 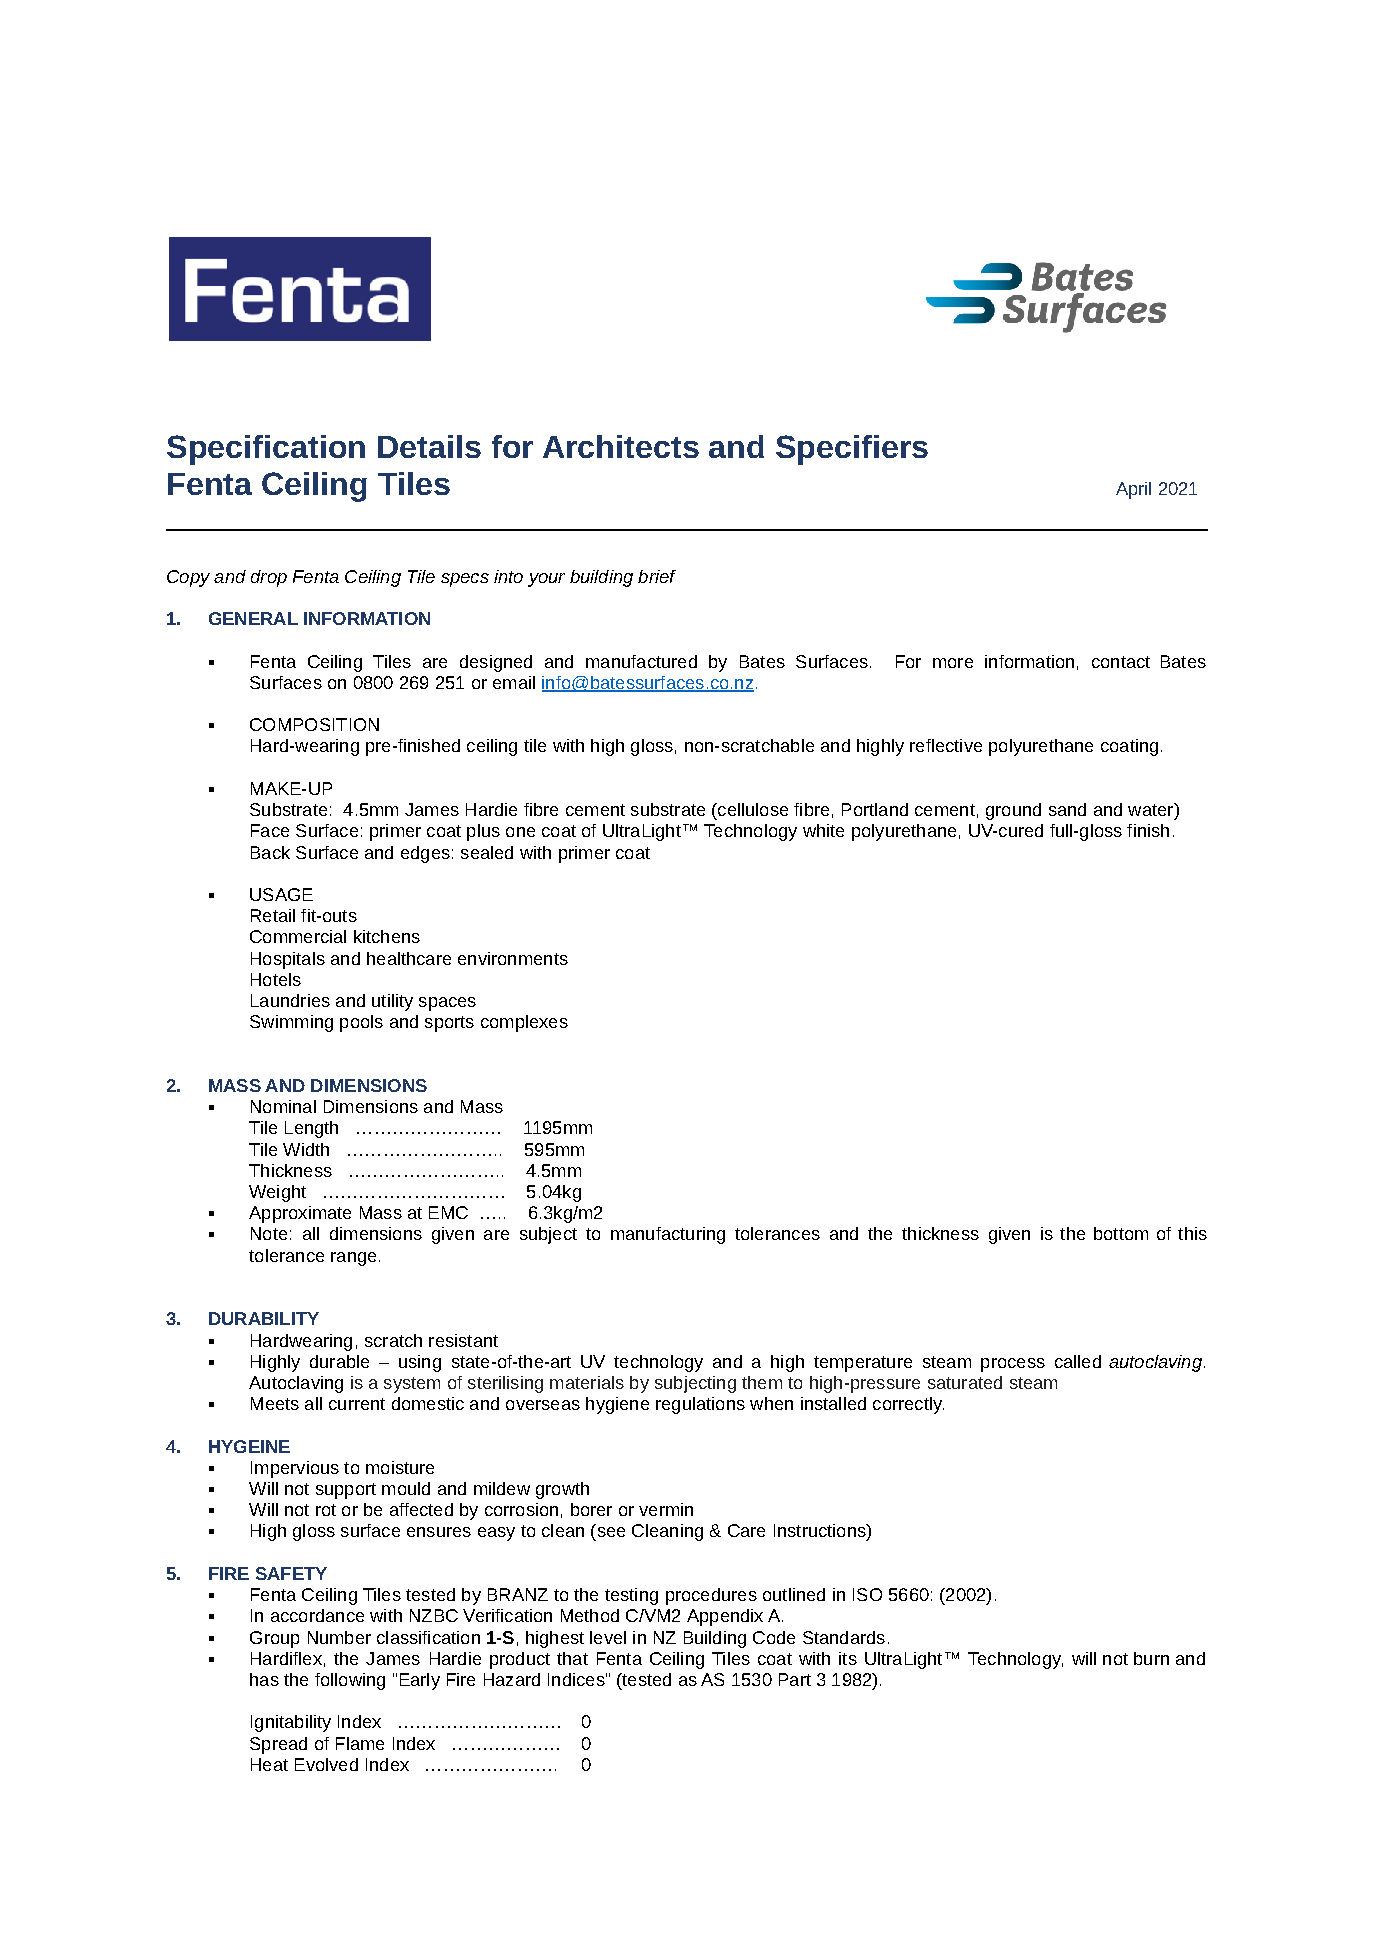 What do you see at coordinates (264, 1318) in the document?
I see `DURABILITY` at bounding box center [264, 1318].
